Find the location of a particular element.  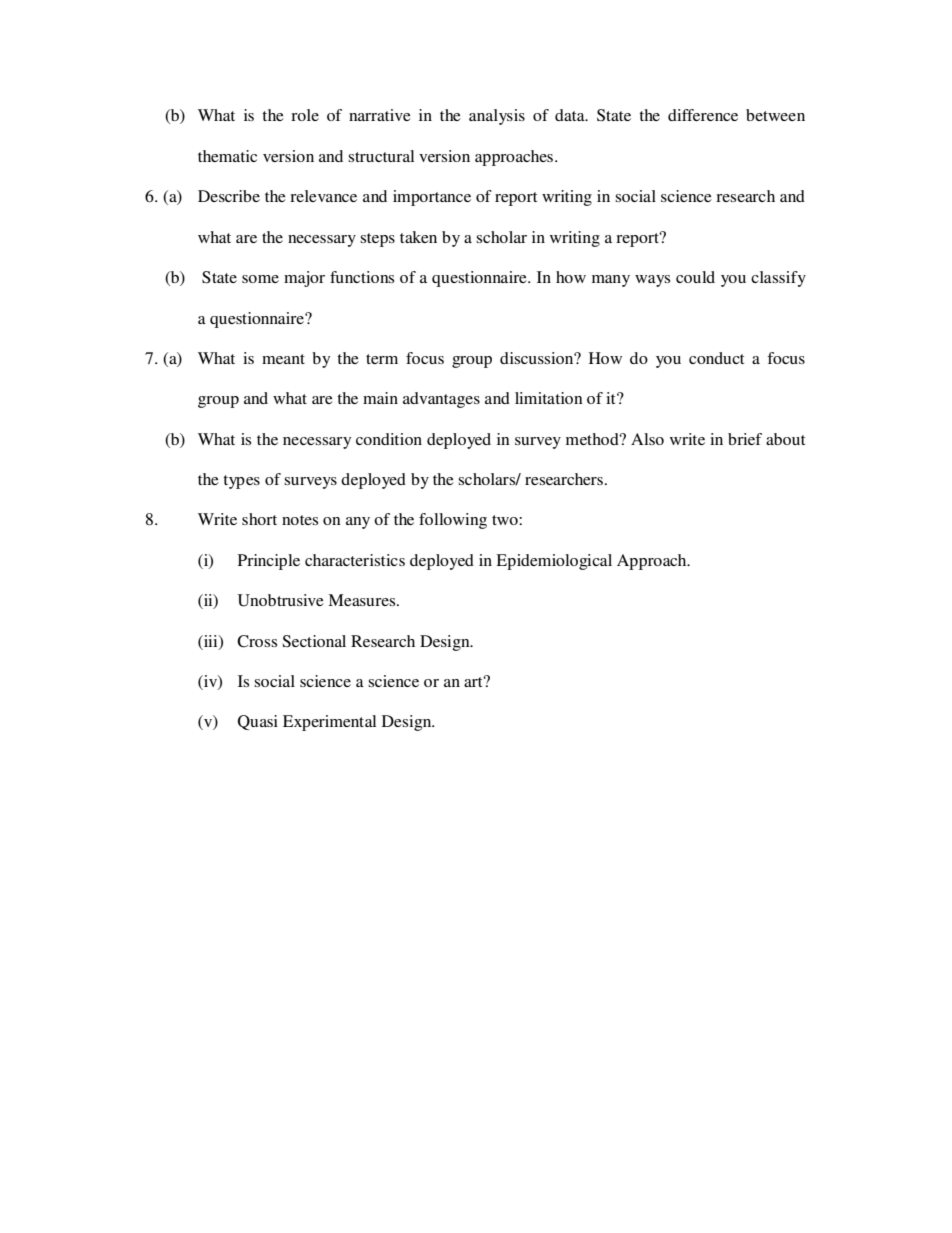

brief is located at coordinates (745, 439).
